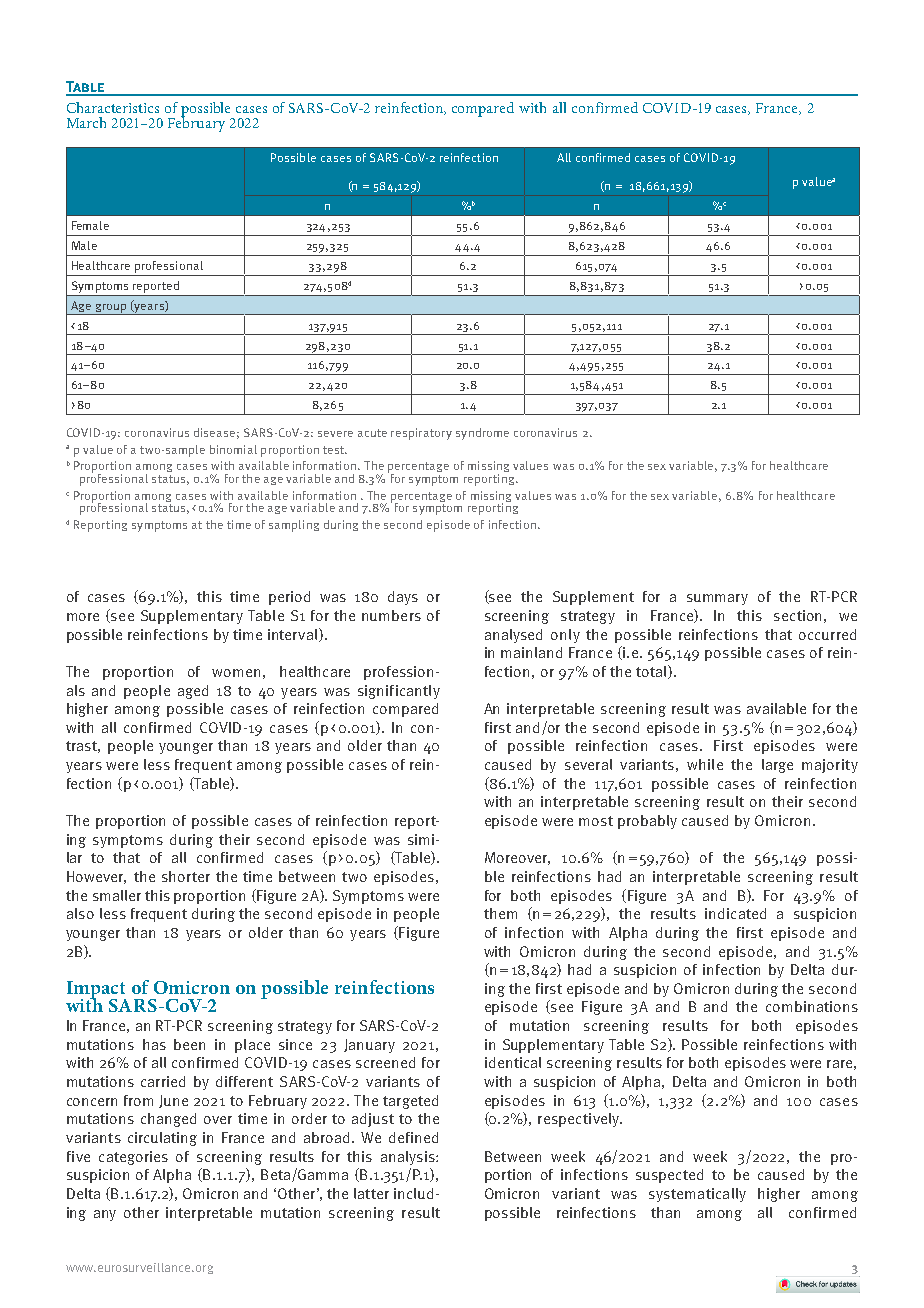 The height and width of the document is (1308, 924). Describe the element at coordinates (193, 692) in the document. I see `aged` at that location.
